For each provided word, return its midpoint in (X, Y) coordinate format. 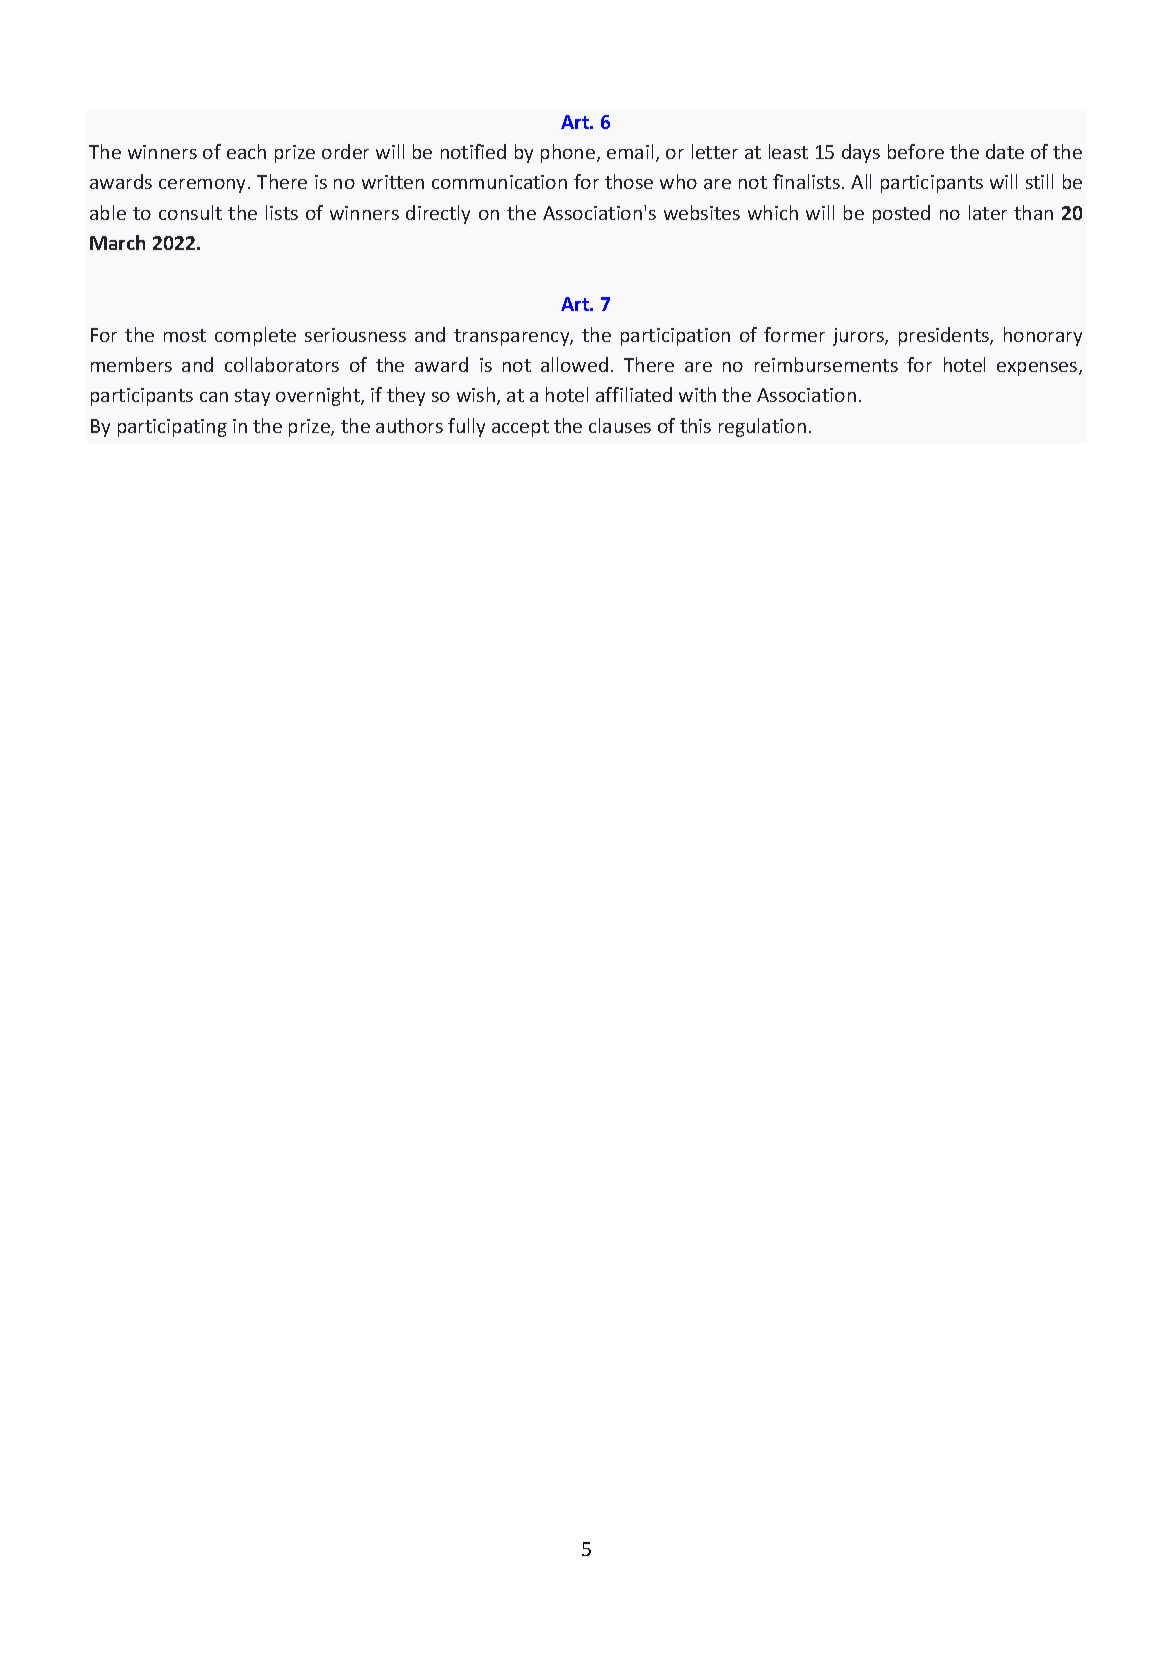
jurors (859, 337)
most (185, 335)
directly (438, 214)
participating (172, 428)
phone (568, 153)
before (916, 151)
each (246, 151)
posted (901, 214)
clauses (620, 425)
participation (675, 337)
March (117, 242)
